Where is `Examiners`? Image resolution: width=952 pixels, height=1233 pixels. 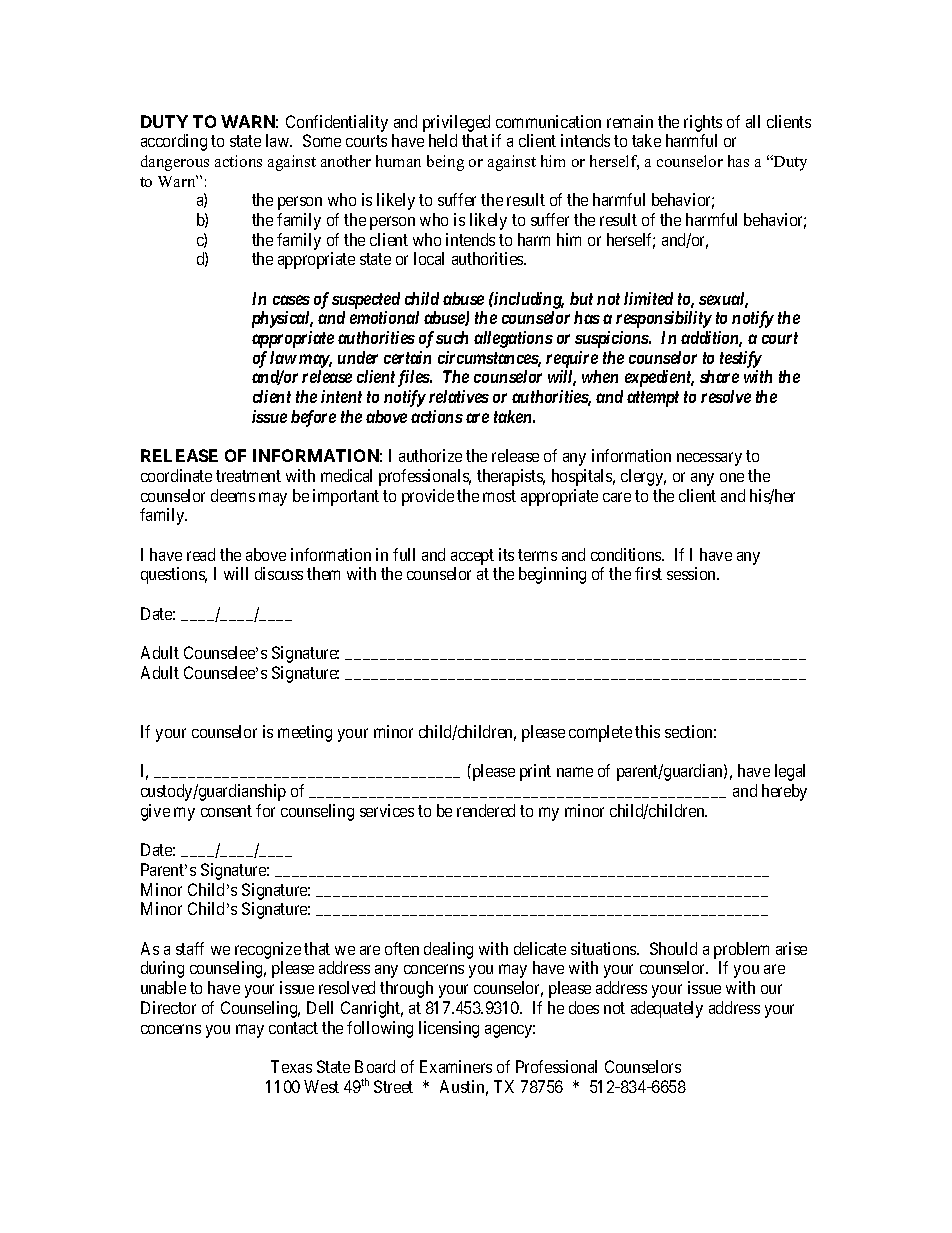
Examiners is located at coordinates (456, 1066).
